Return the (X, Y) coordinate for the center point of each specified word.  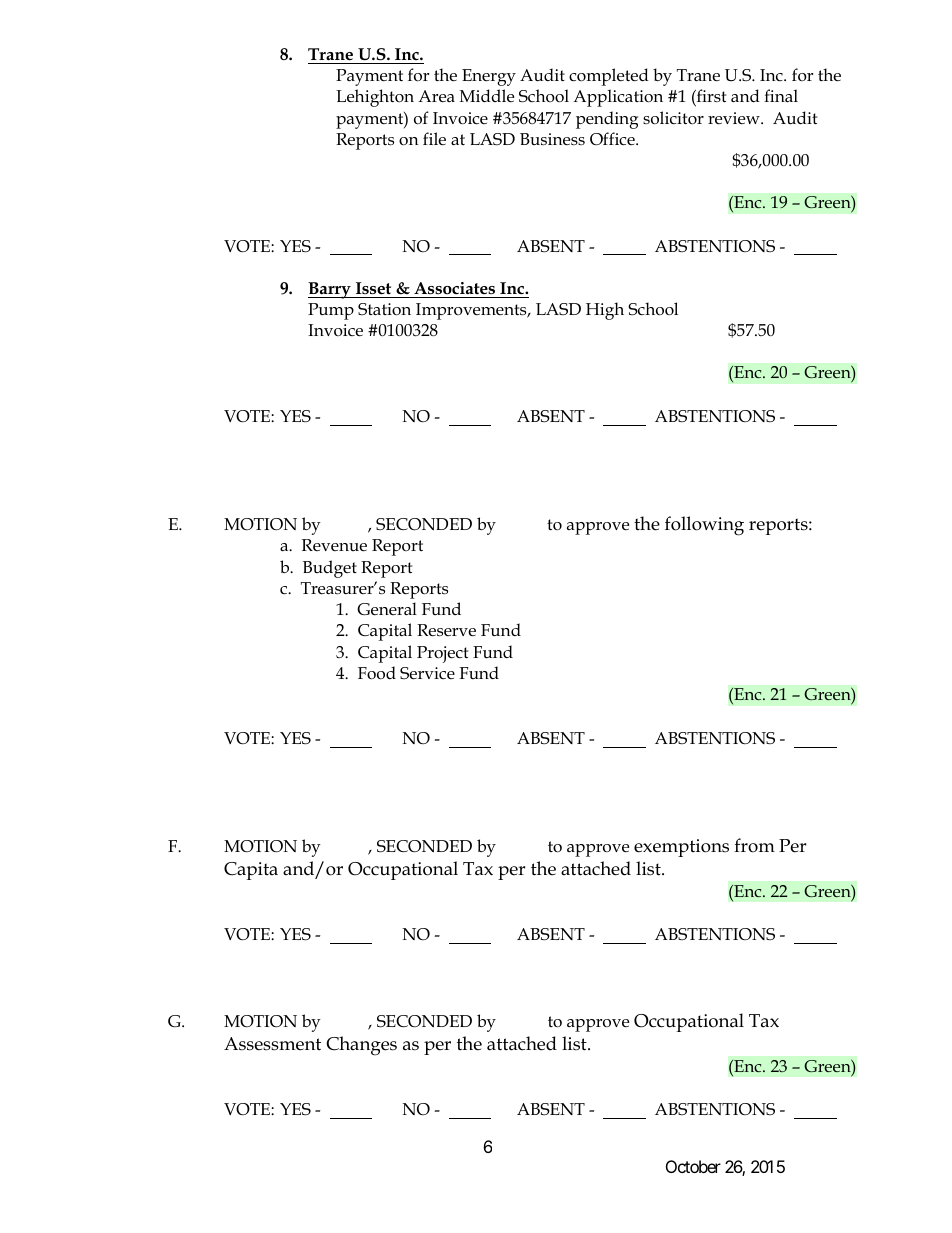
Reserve (446, 630)
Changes (361, 1046)
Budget (330, 569)
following (704, 526)
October (693, 1166)
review (735, 118)
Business (552, 139)
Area (436, 96)
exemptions (681, 848)
